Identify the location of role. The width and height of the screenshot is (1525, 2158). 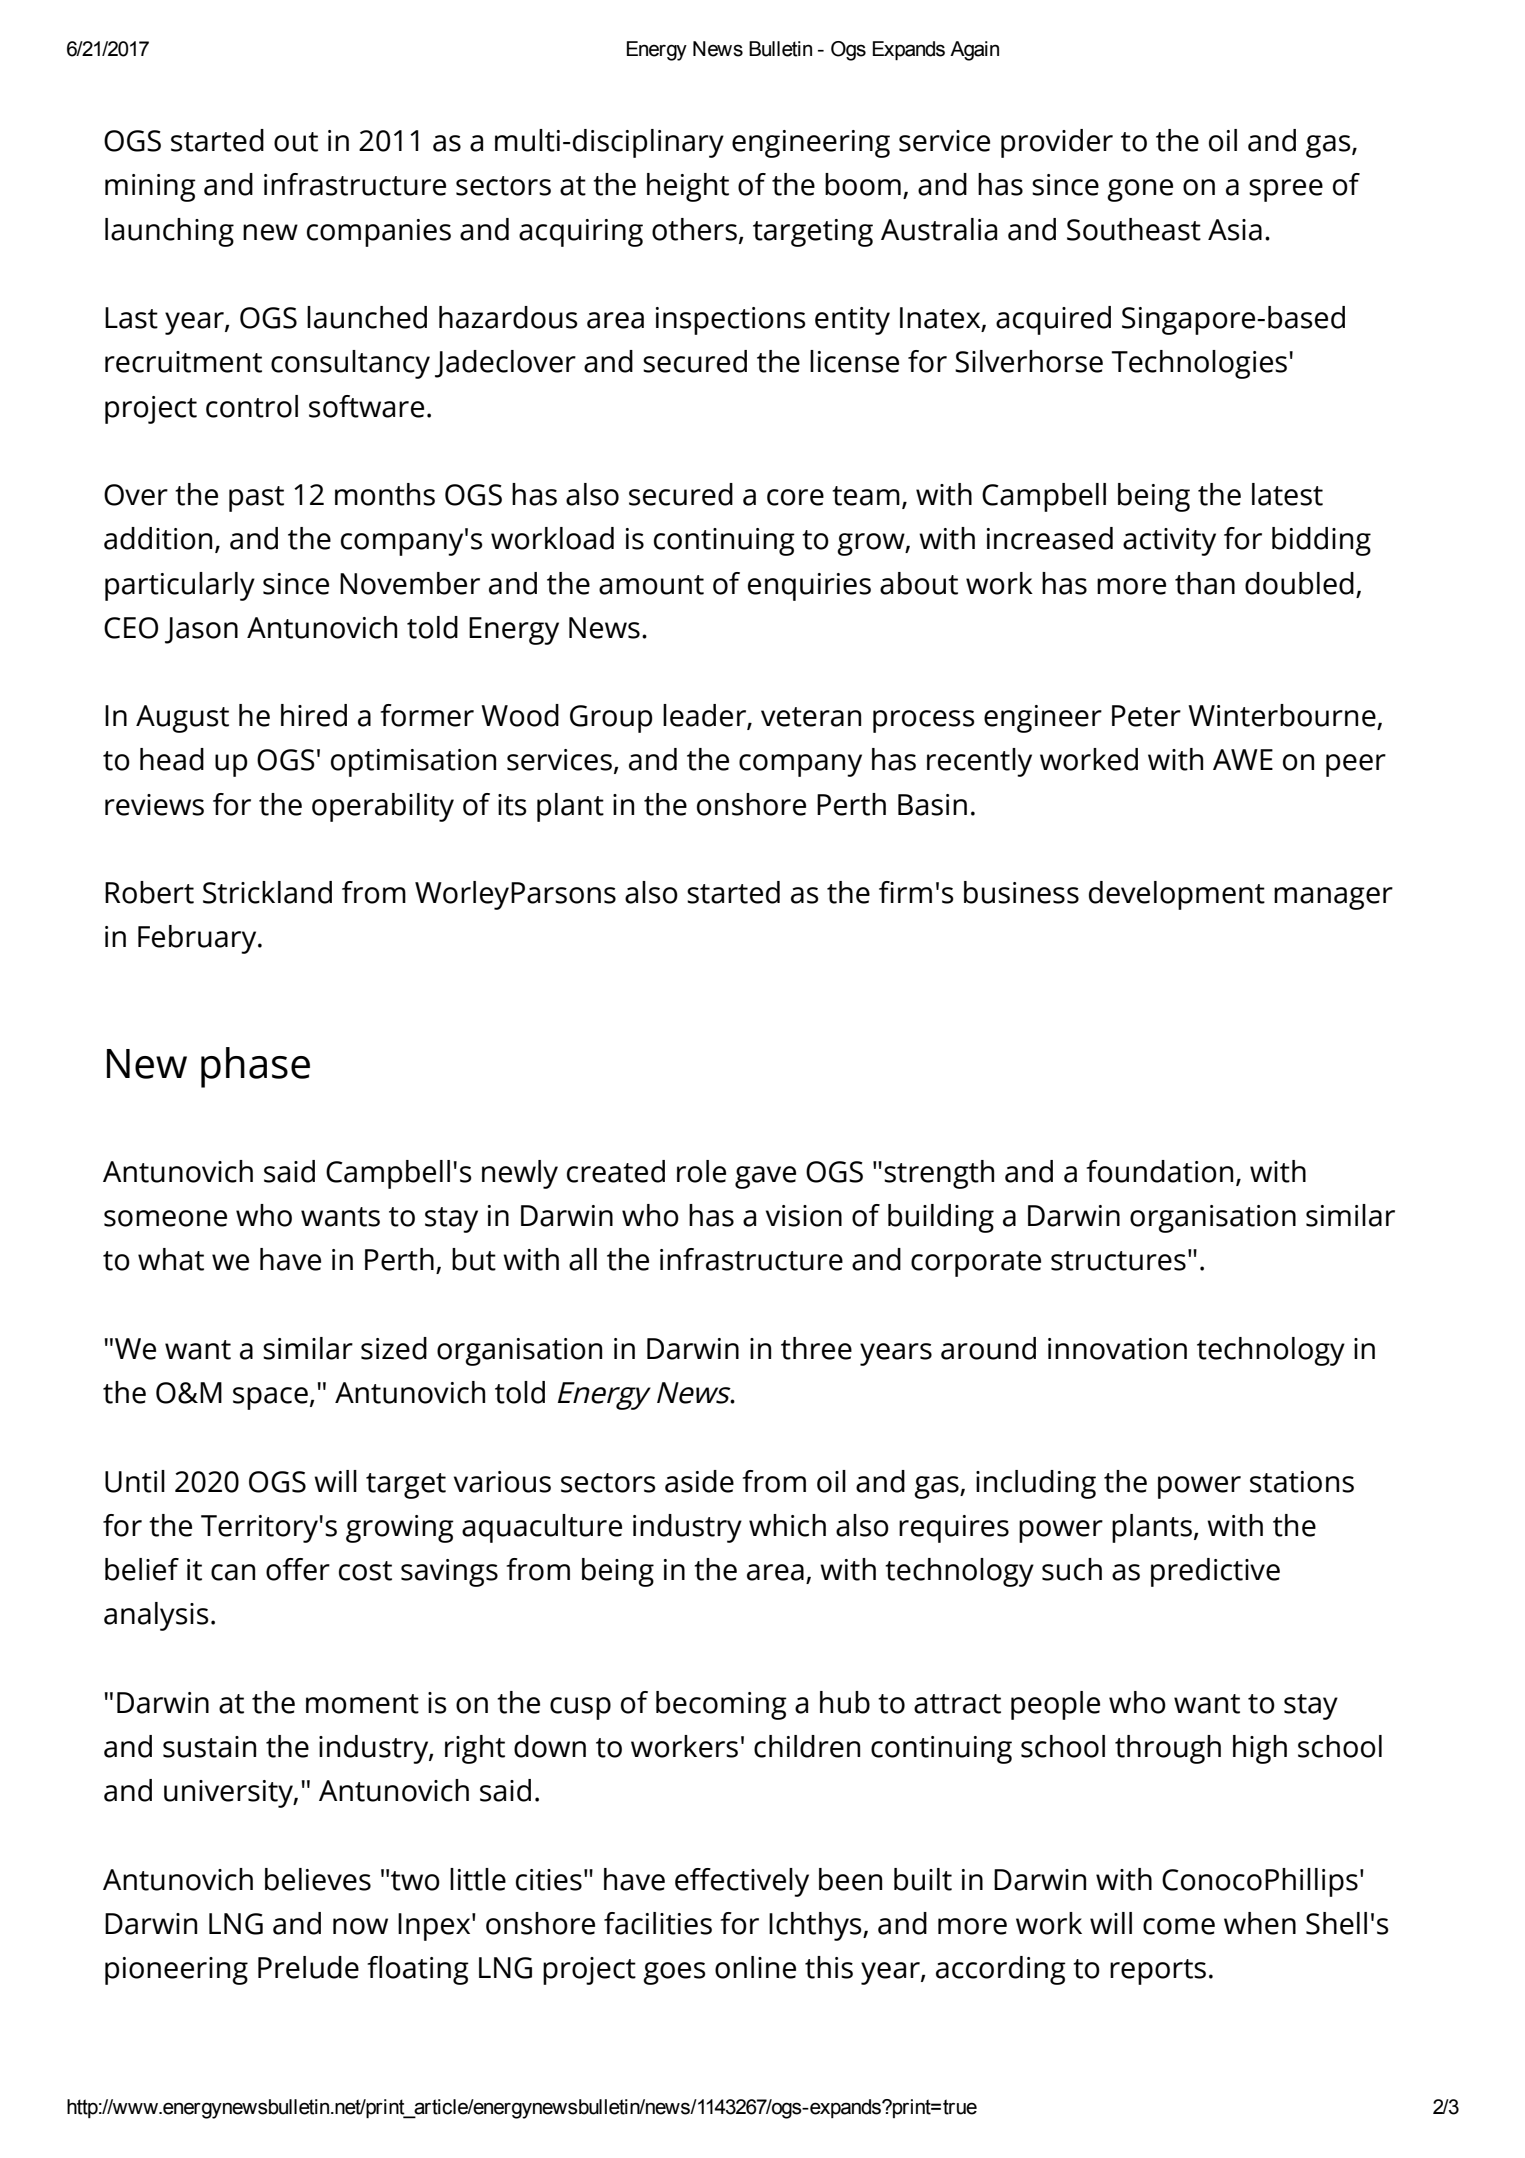
(701, 1171).
